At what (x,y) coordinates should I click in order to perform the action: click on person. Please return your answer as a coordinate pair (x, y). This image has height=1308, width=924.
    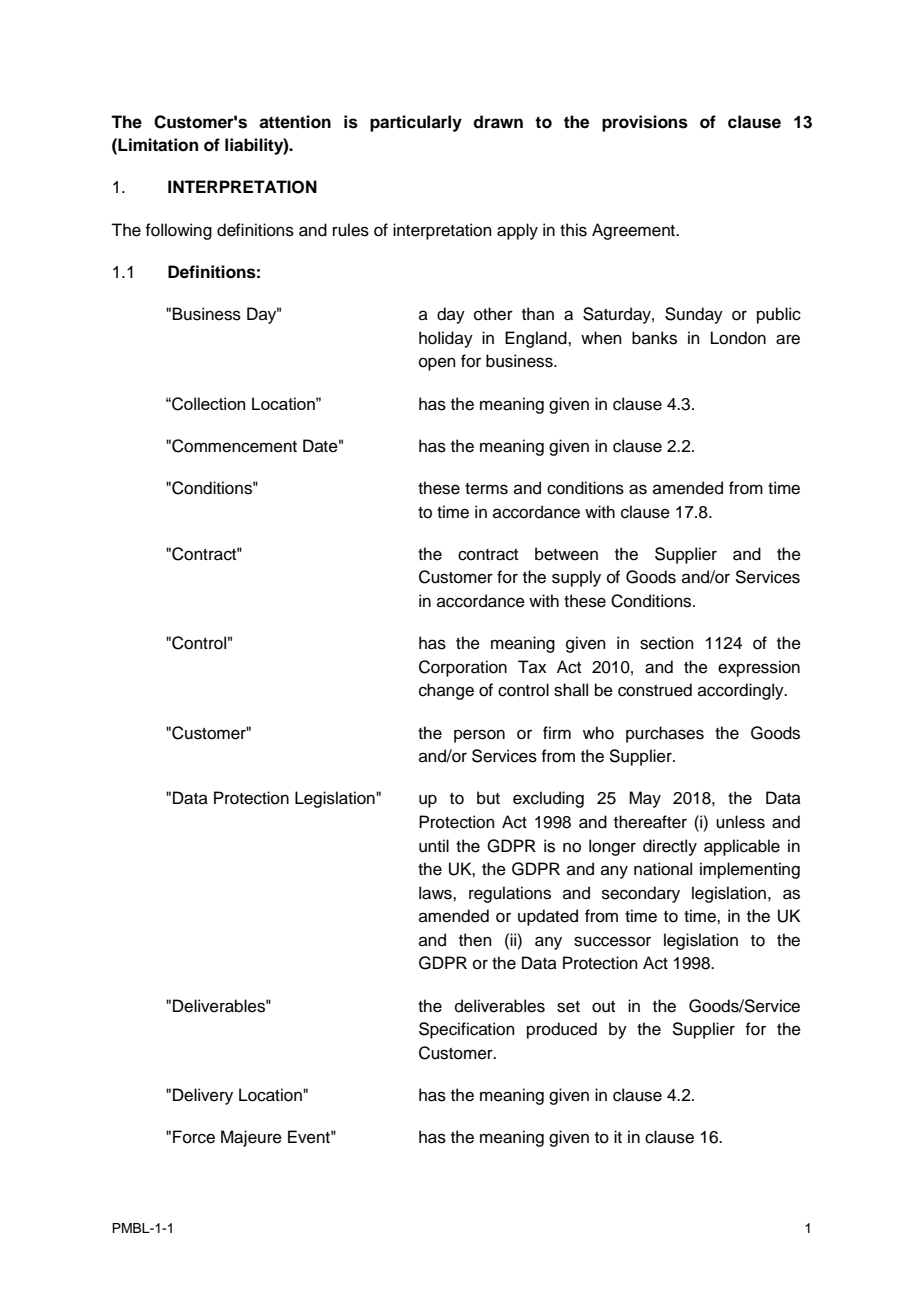
    Looking at the image, I should click on (479, 736).
